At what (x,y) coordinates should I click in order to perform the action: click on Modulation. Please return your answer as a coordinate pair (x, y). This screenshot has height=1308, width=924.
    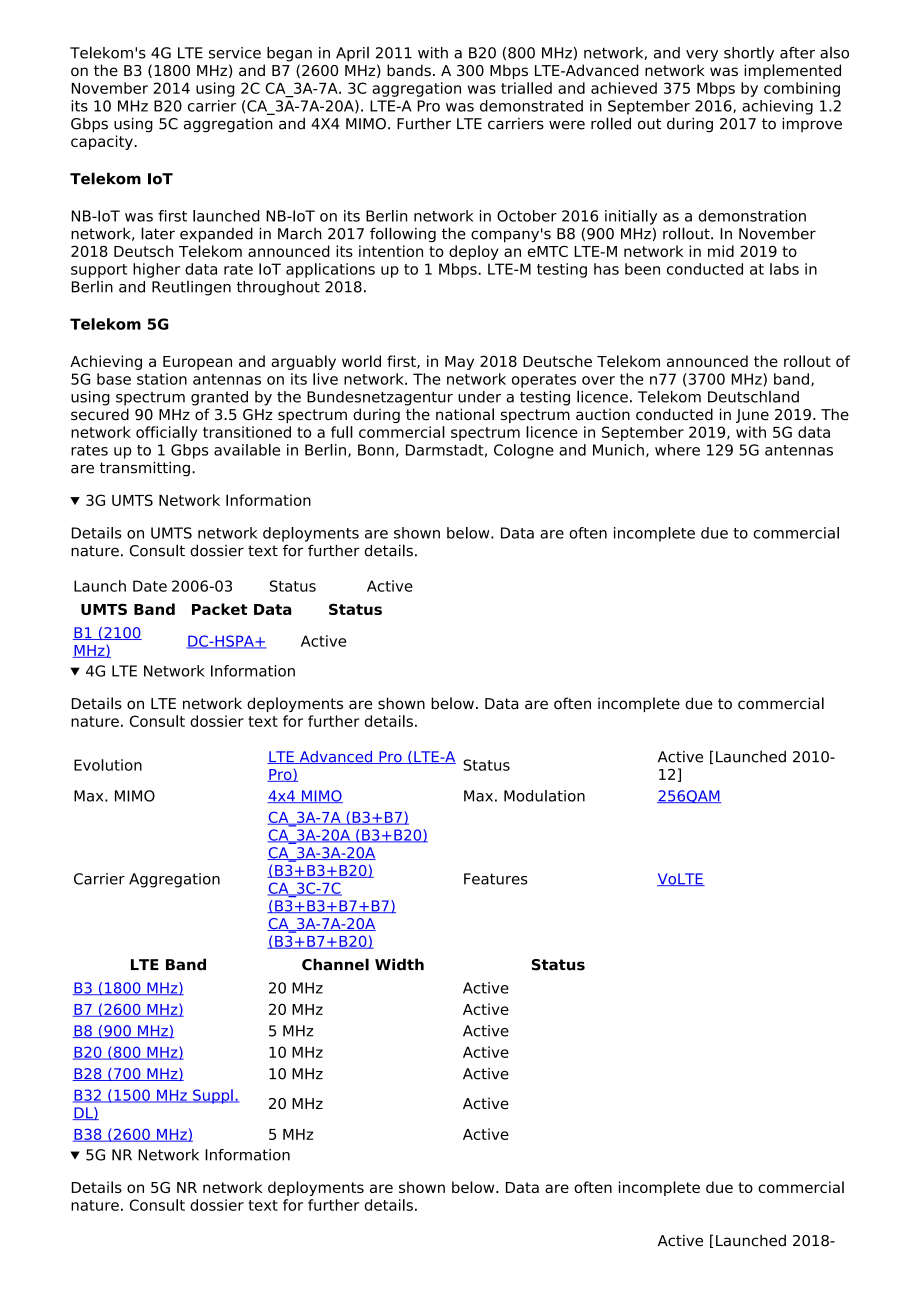
    Looking at the image, I should click on (544, 796).
